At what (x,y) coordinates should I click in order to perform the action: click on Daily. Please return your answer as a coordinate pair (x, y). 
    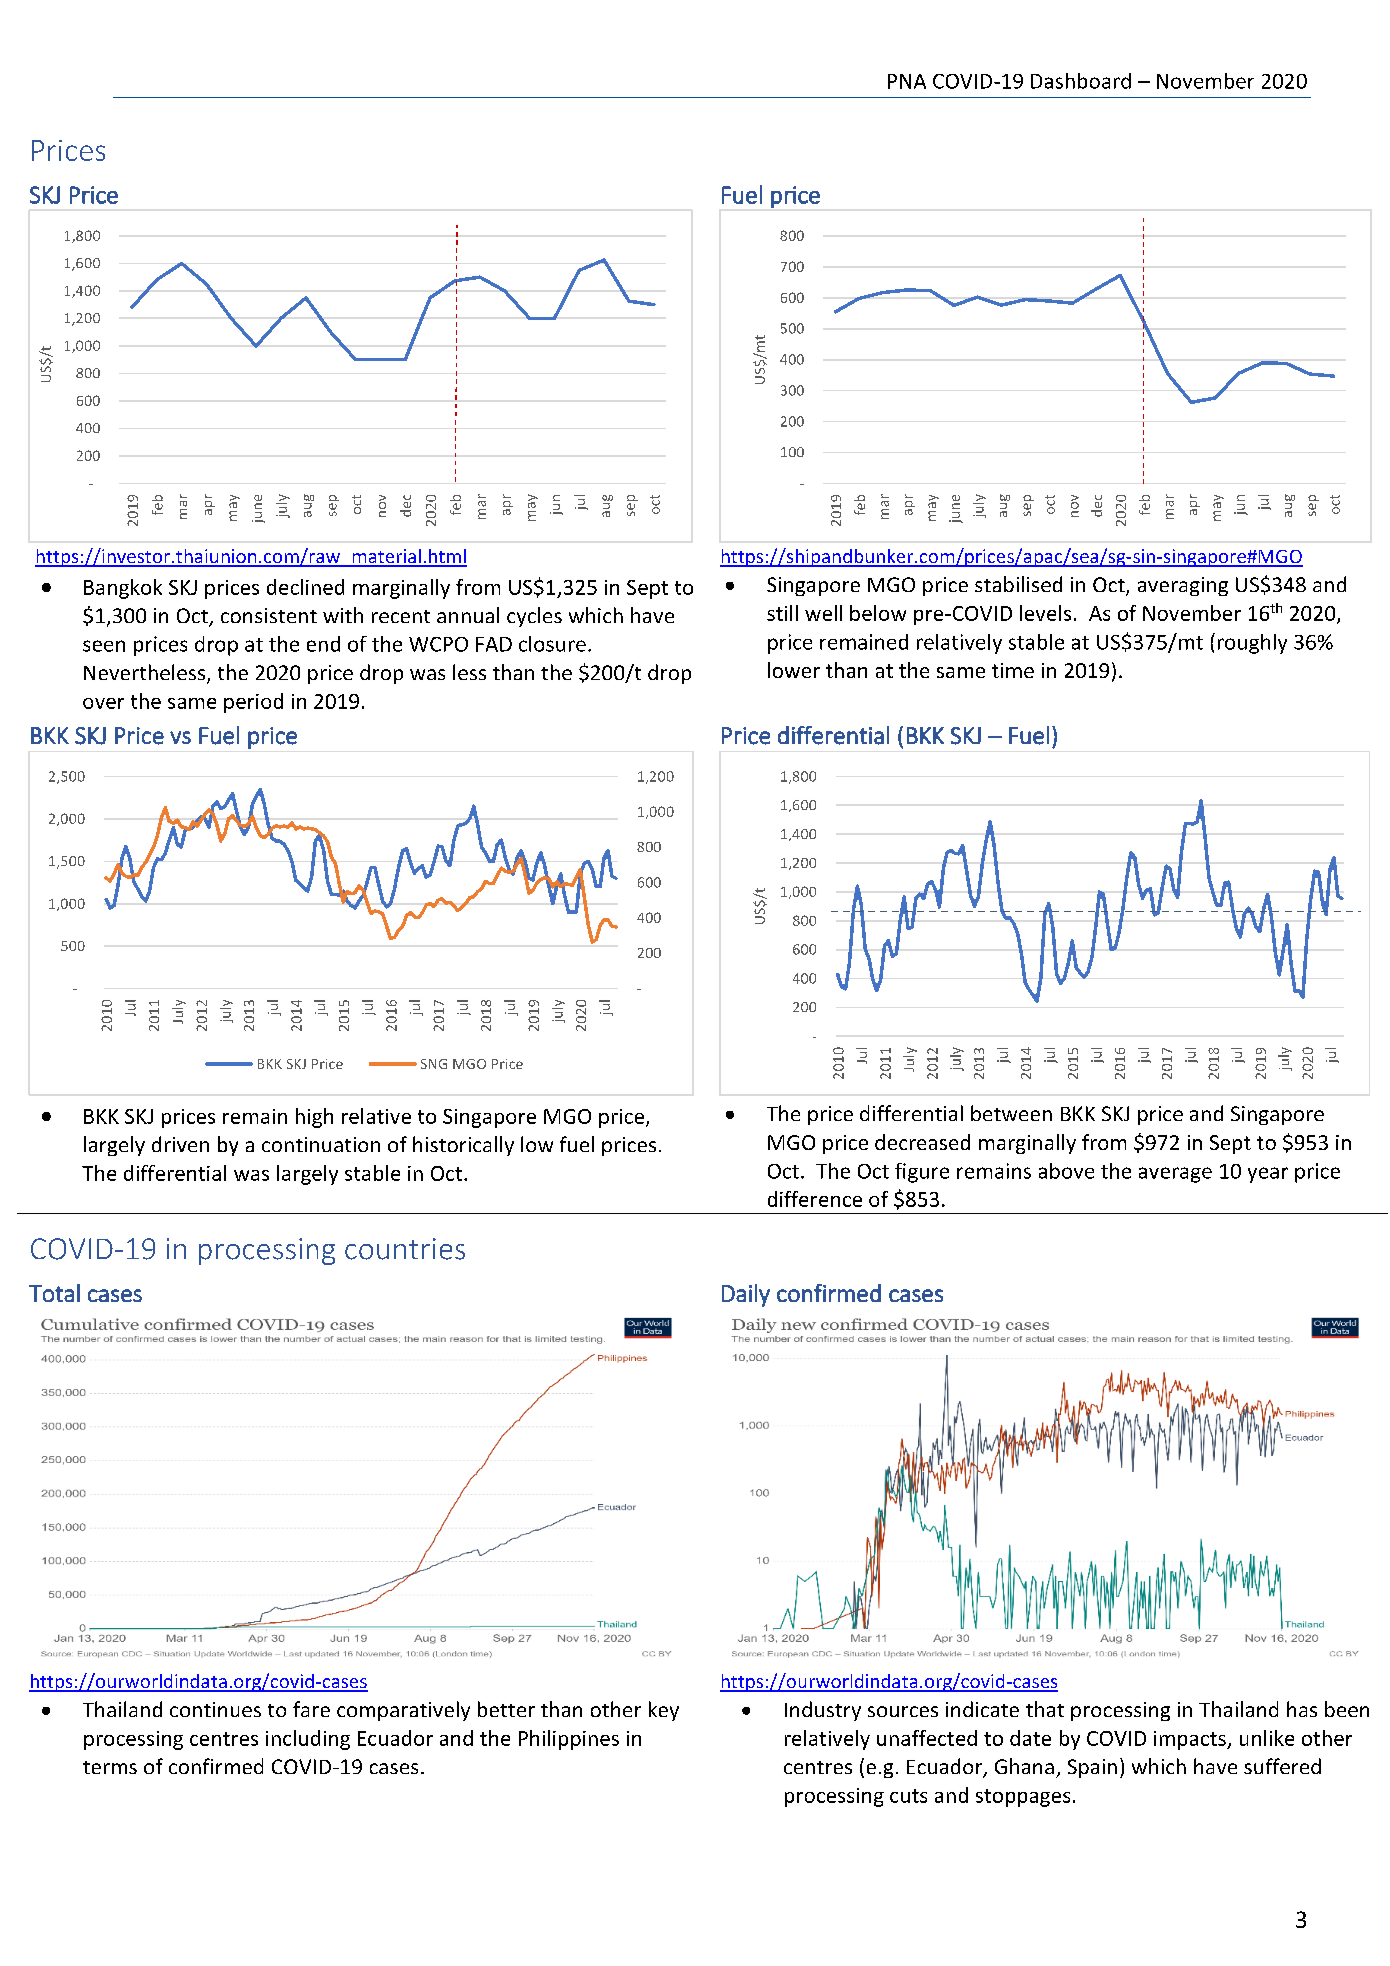
    Looking at the image, I should click on (746, 1295).
